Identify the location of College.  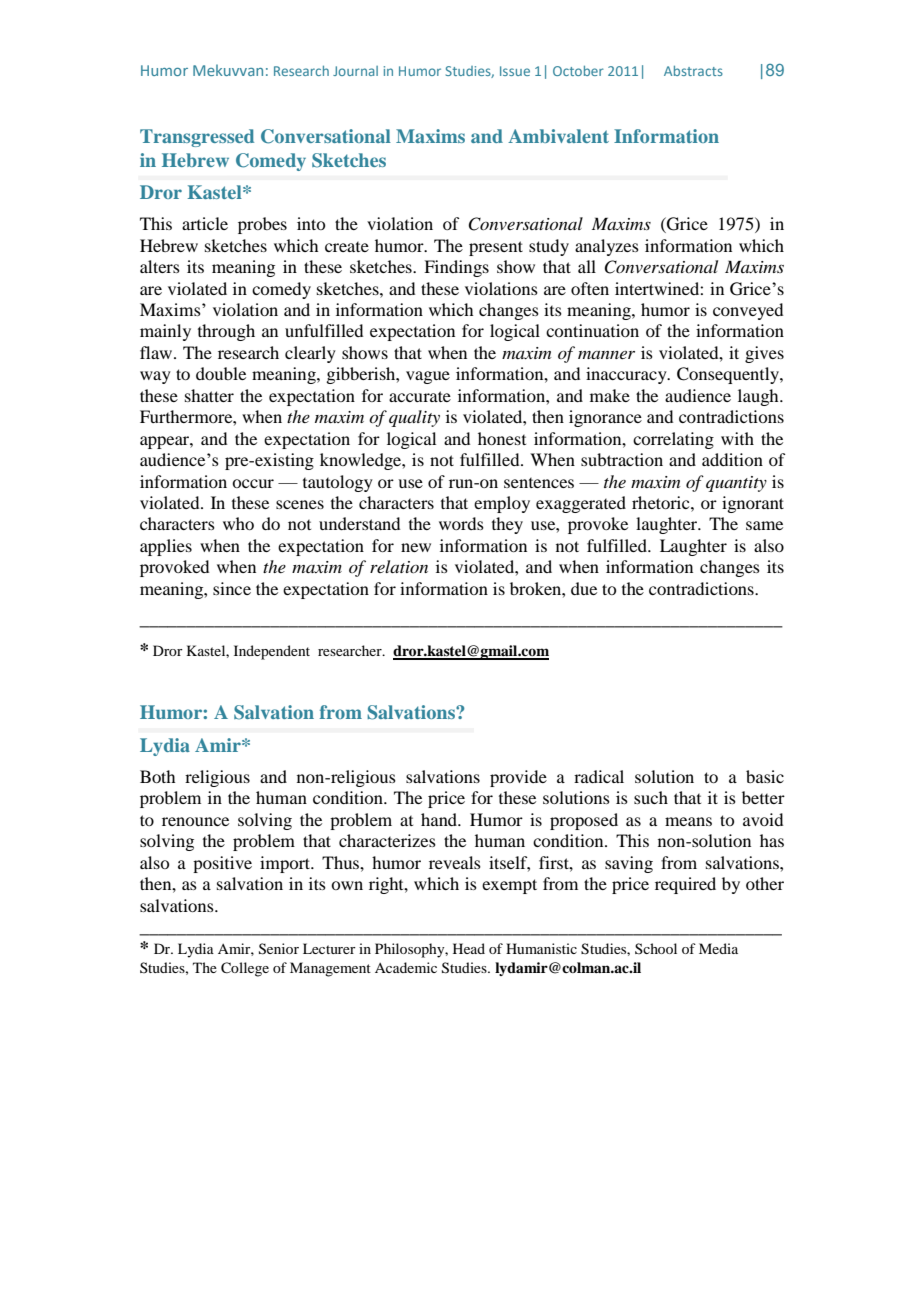
(245, 969).
